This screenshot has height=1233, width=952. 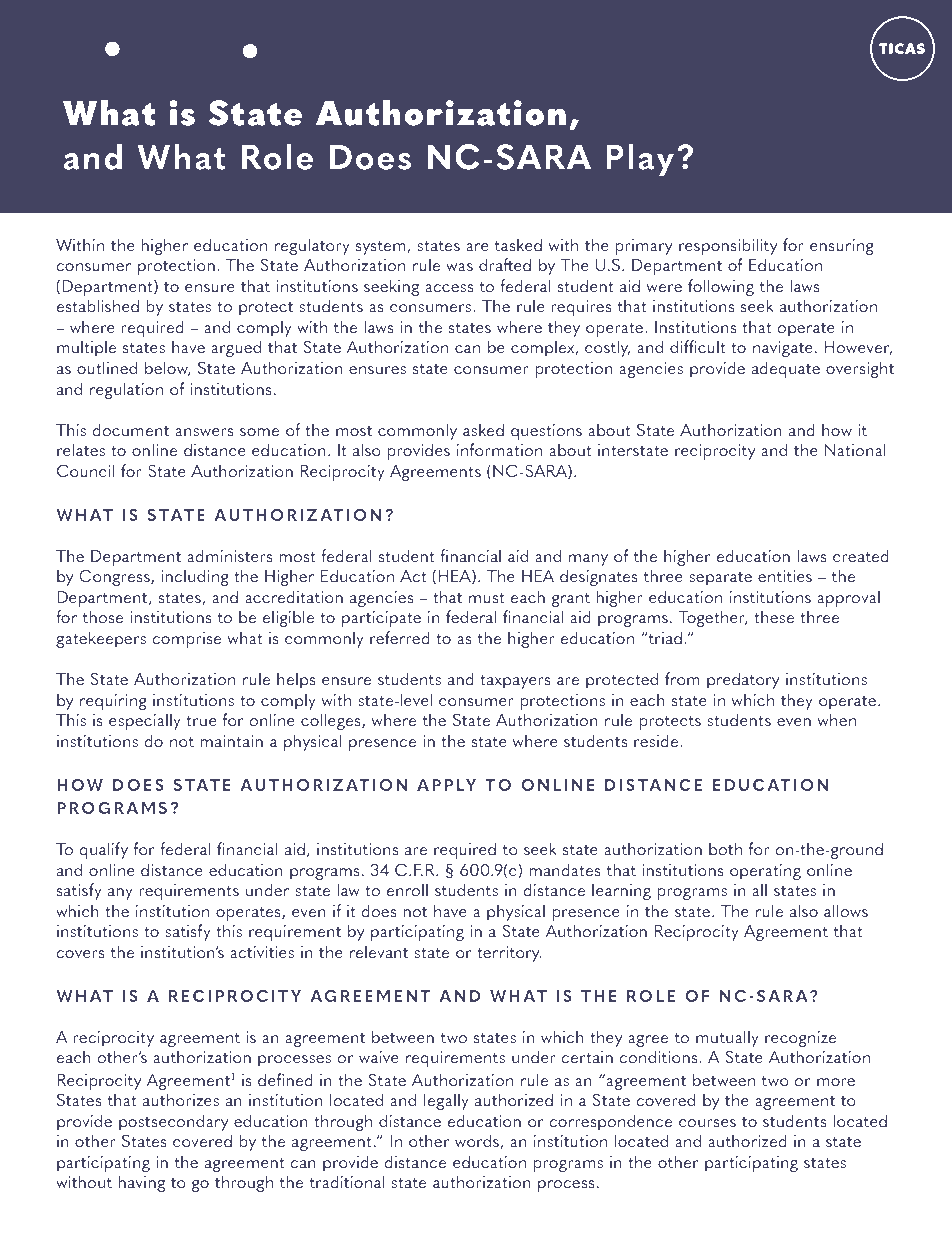 I want to click on predatory, so click(x=743, y=680).
